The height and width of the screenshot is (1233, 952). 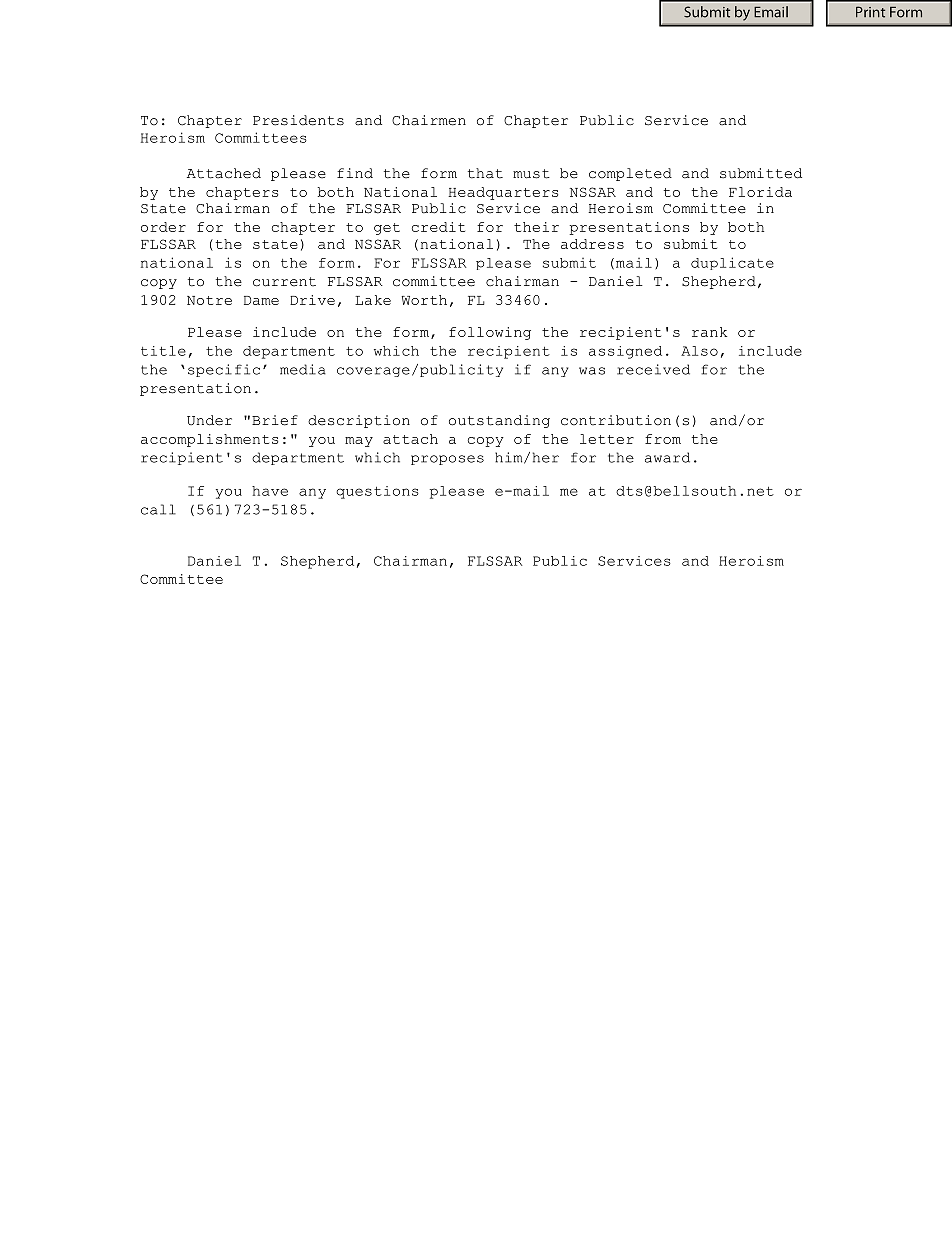 What do you see at coordinates (732, 263) in the screenshot?
I see `duplicate` at bounding box center [732, 263].
